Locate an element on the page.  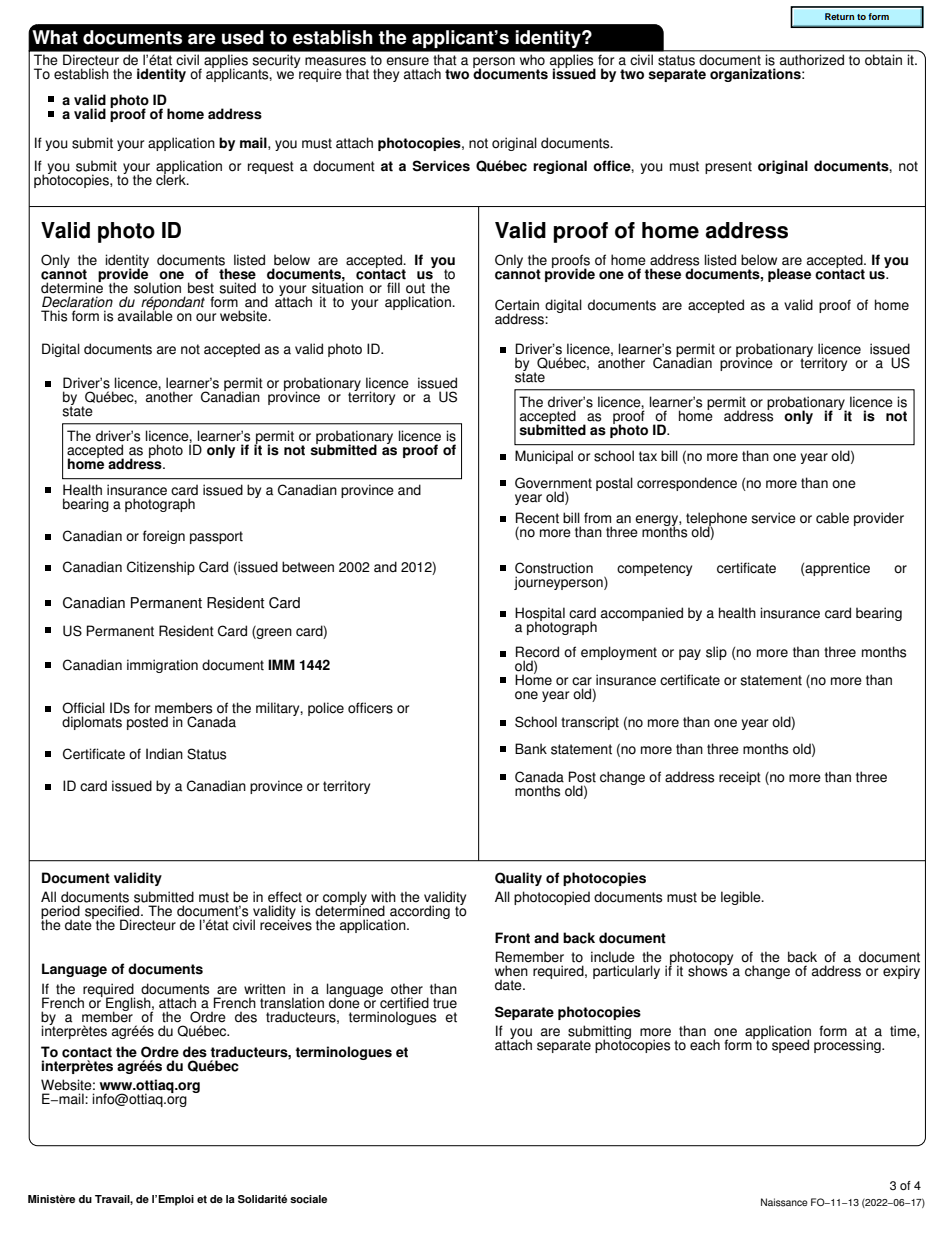
Bank is located at coordinates (531, 748).
